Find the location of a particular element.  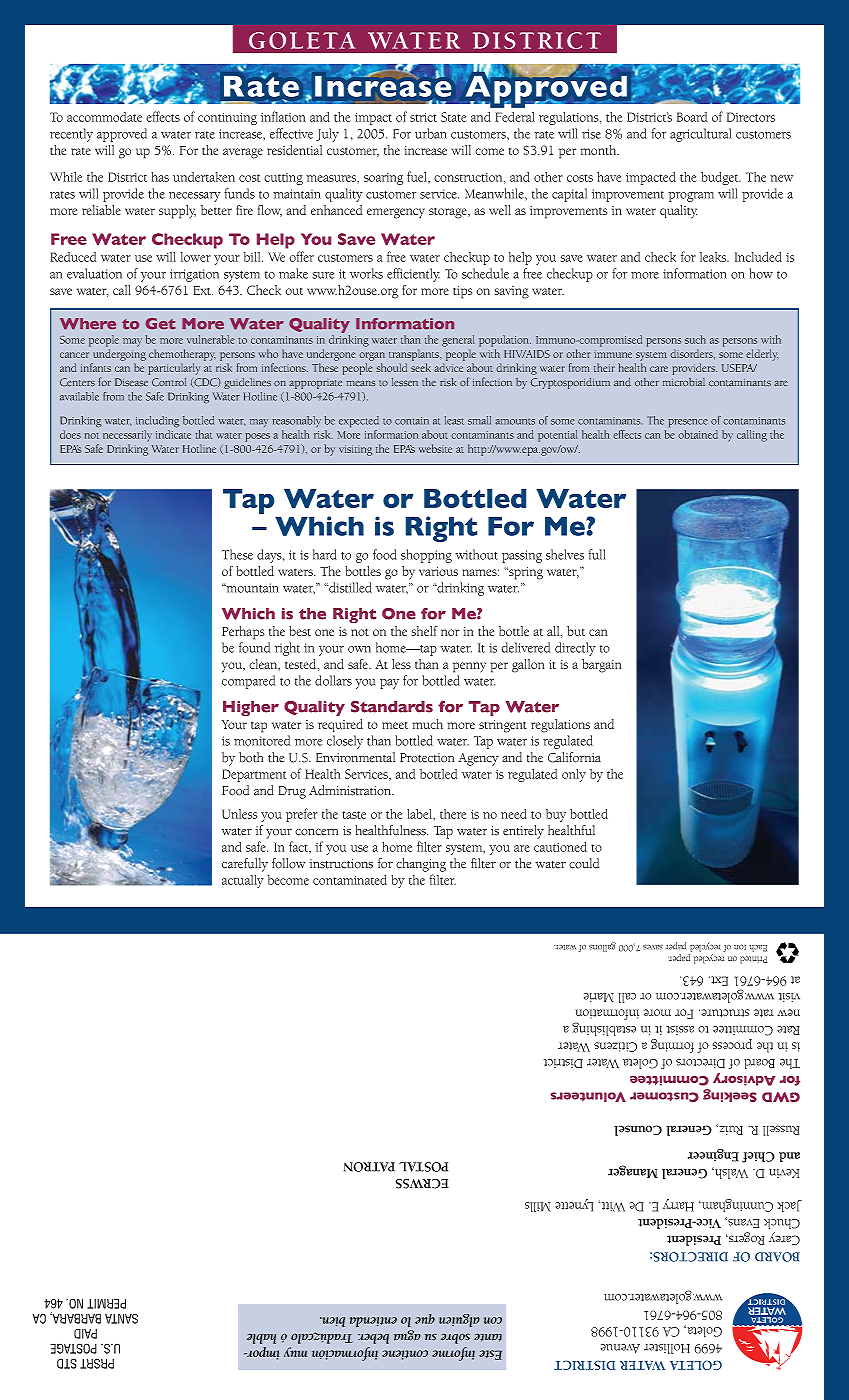

accommodate is located at coordinates (104, 117).
